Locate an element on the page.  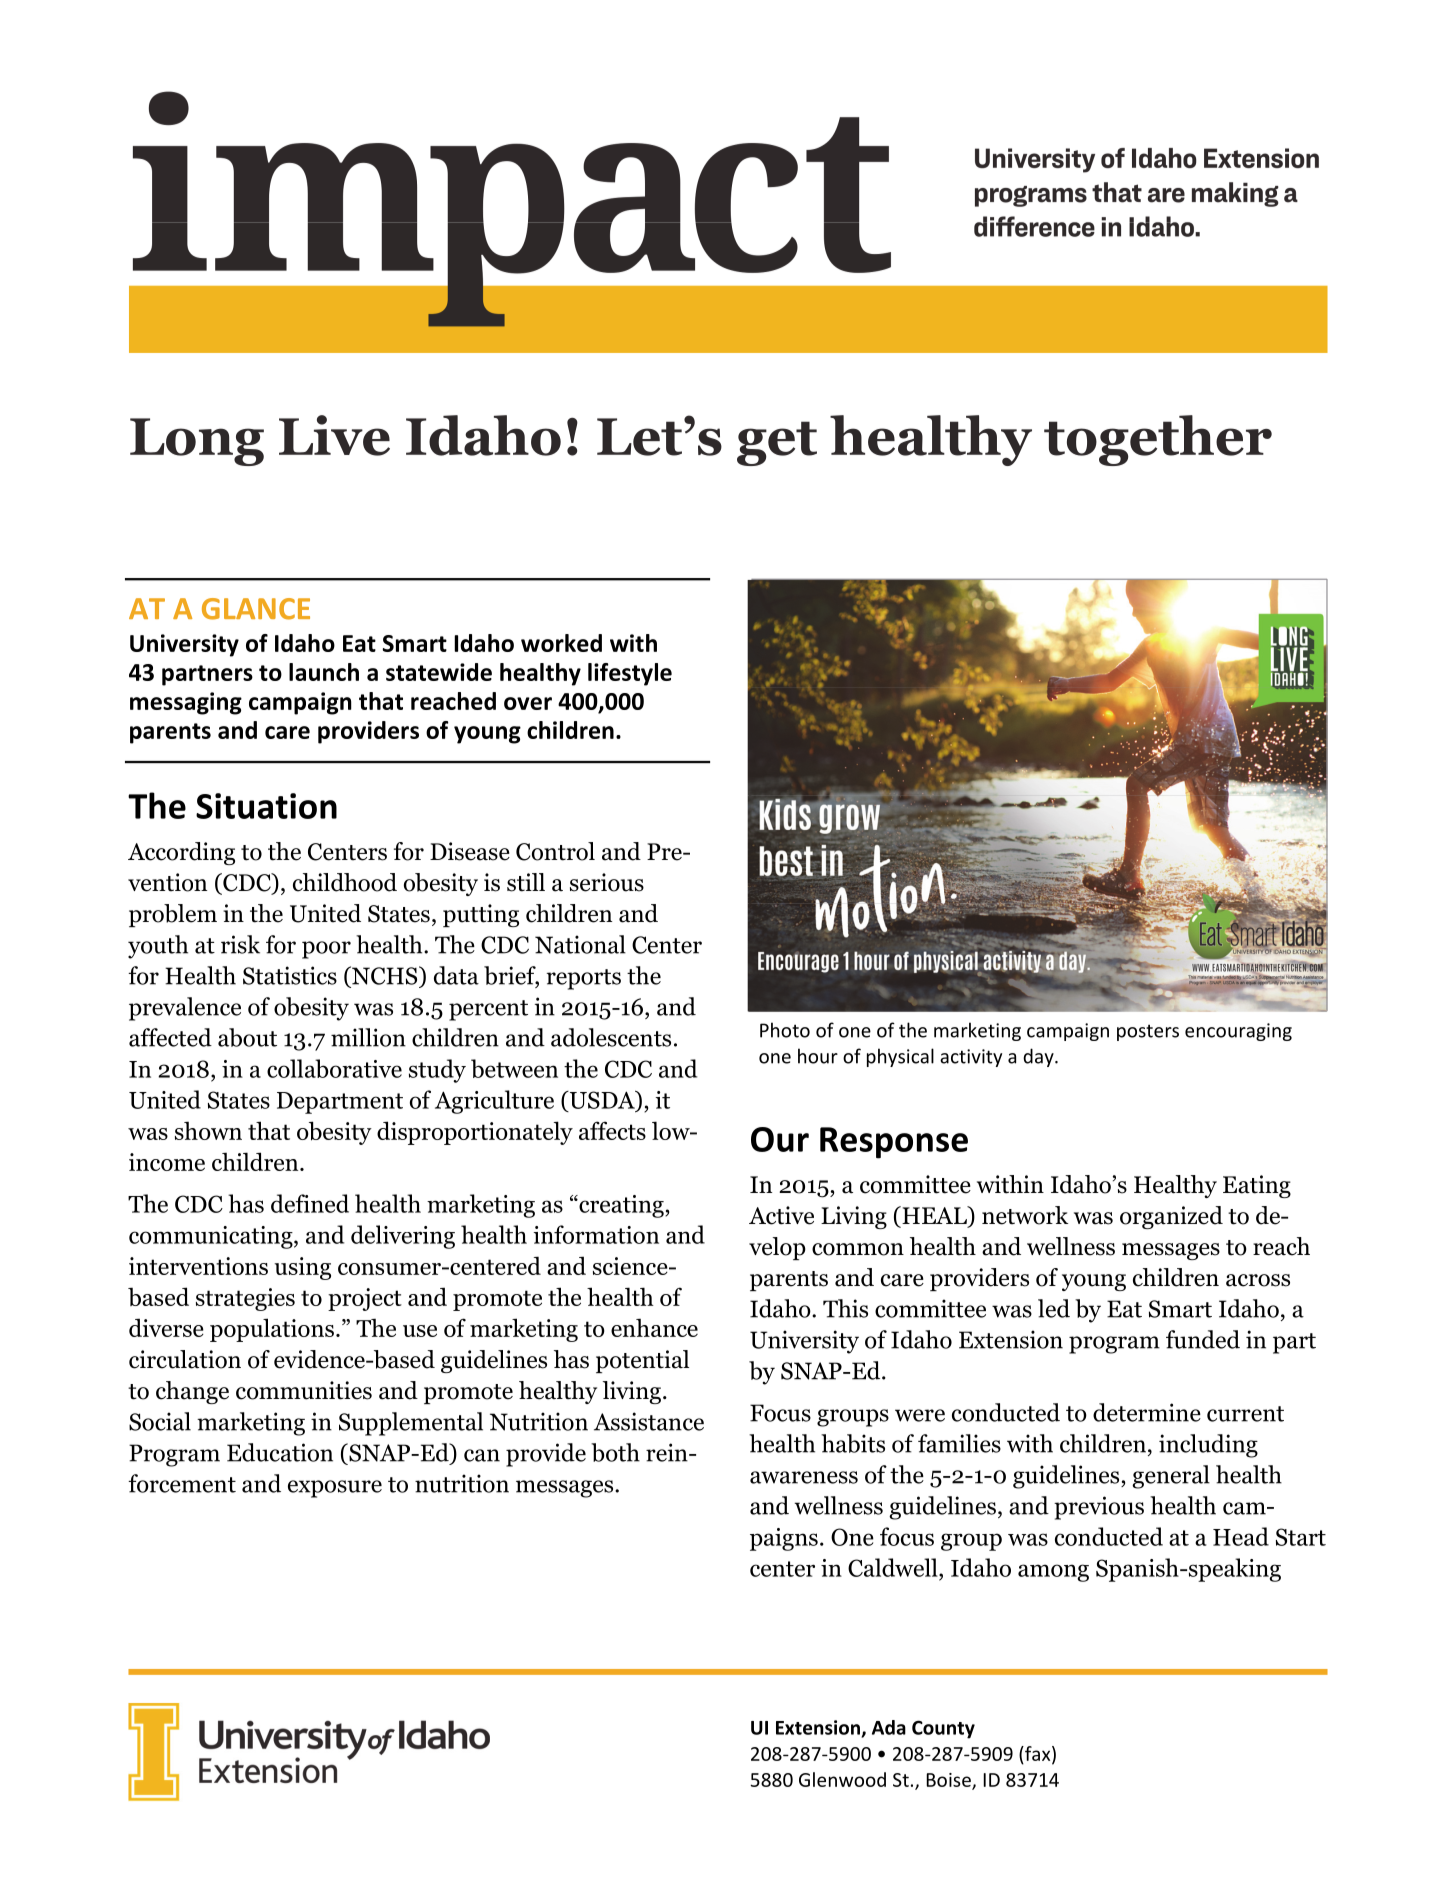
together is located at coordinates (1158, 440).
